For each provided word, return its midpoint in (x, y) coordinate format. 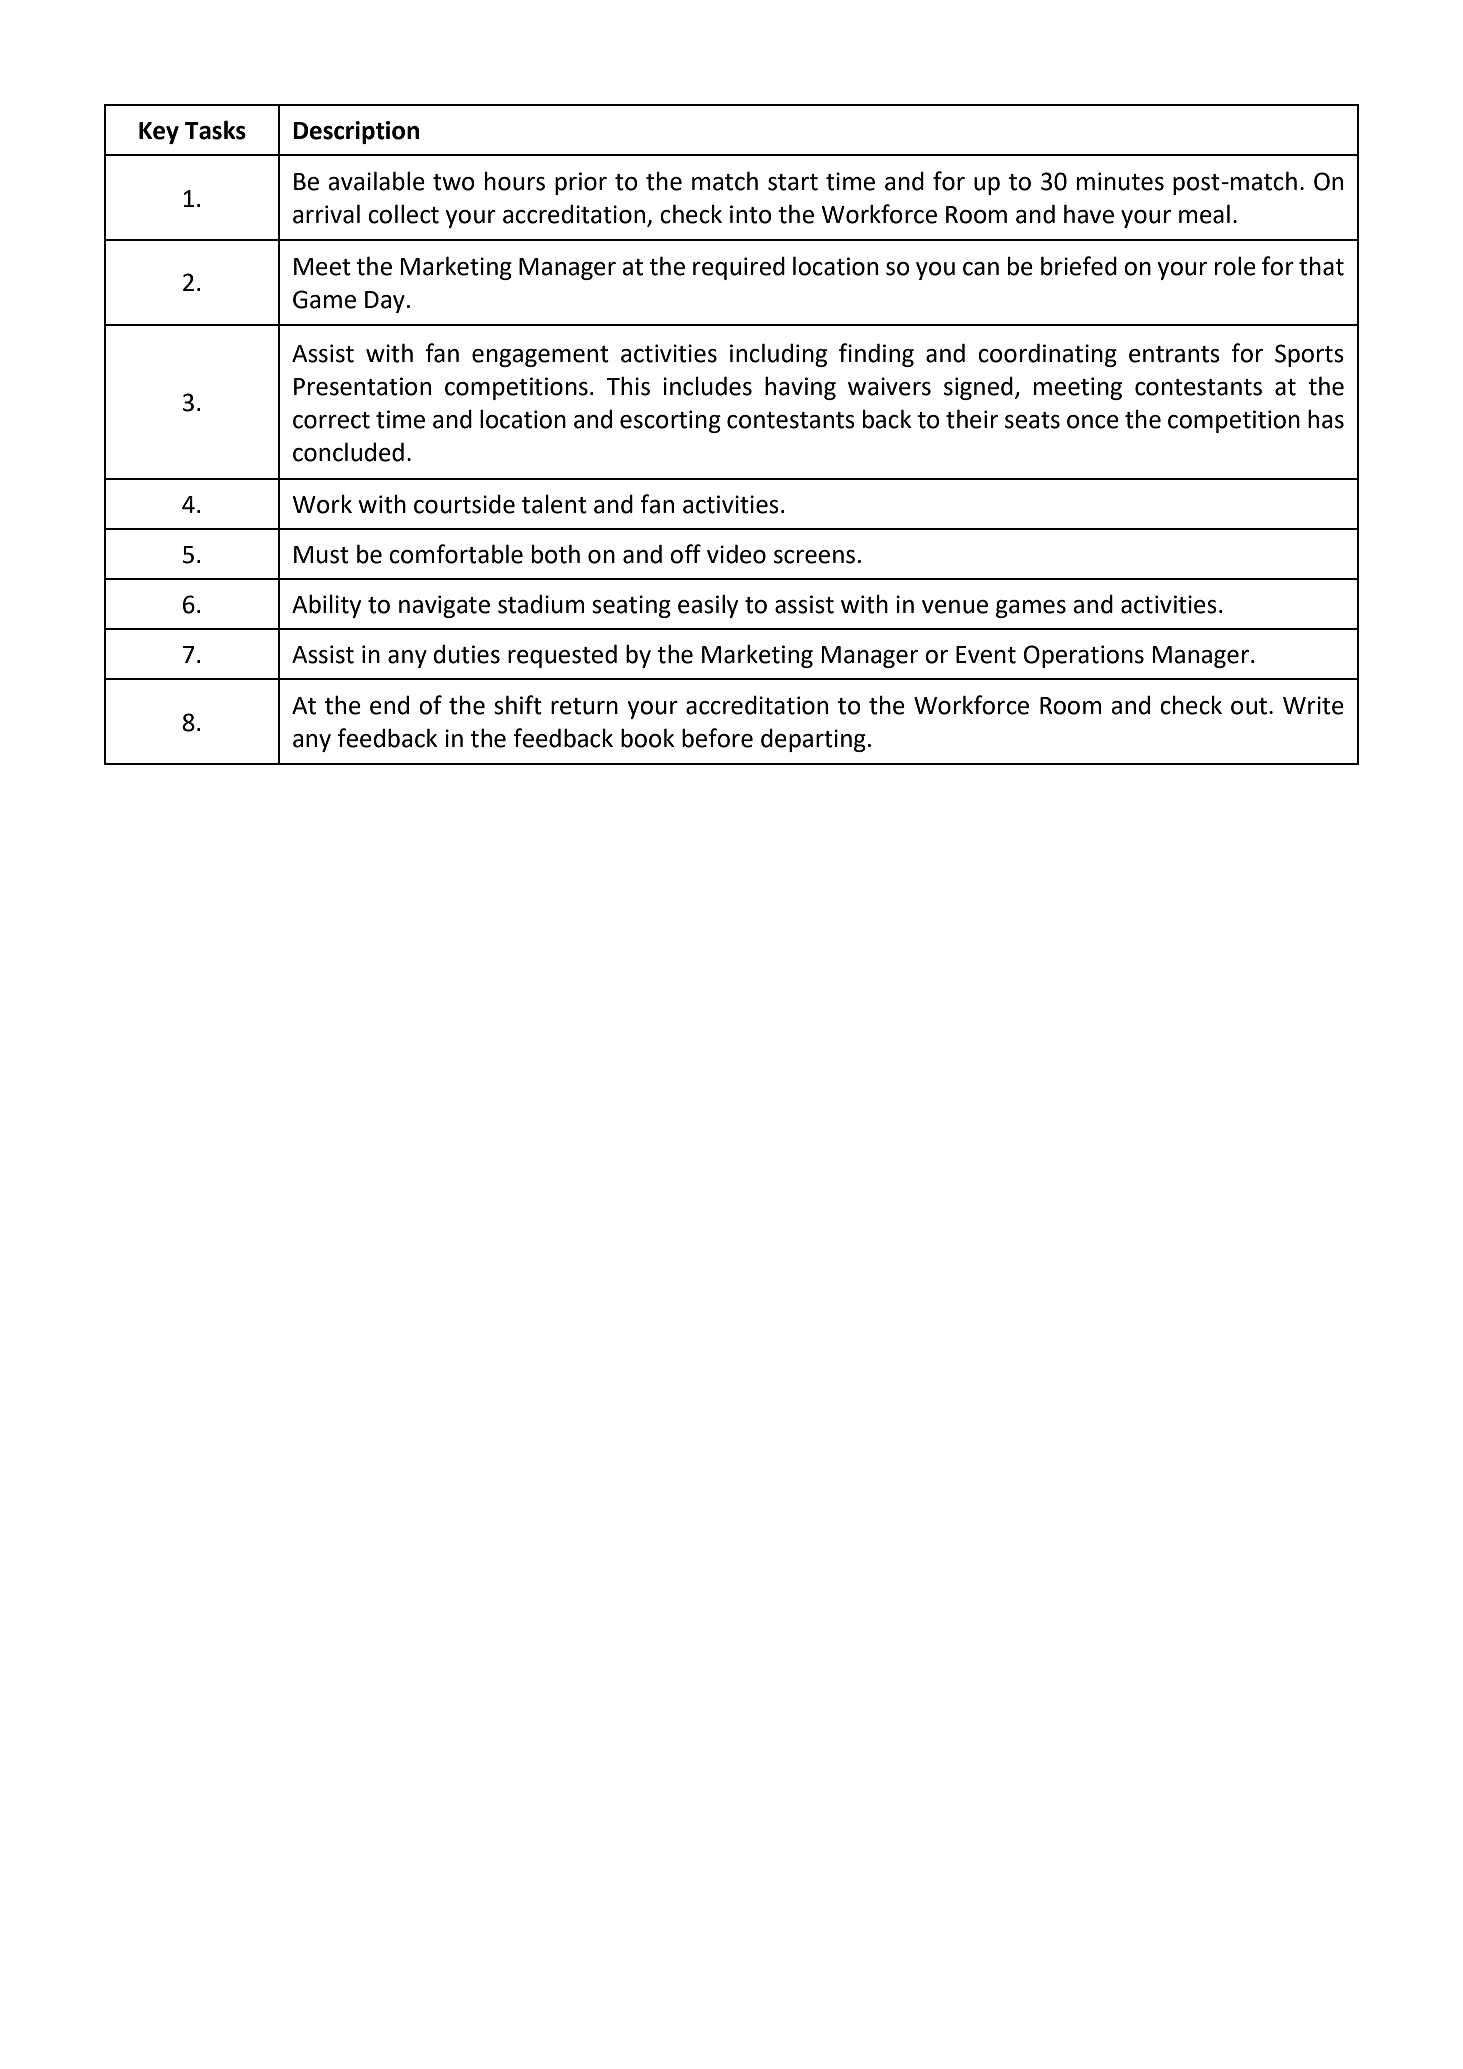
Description (356, 132)
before (717, 738)
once (1093, 422)
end (389, 705)
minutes (1120, 181)
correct (331, 420)
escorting (670, 421)
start (793, 182)
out (1250, 706)
